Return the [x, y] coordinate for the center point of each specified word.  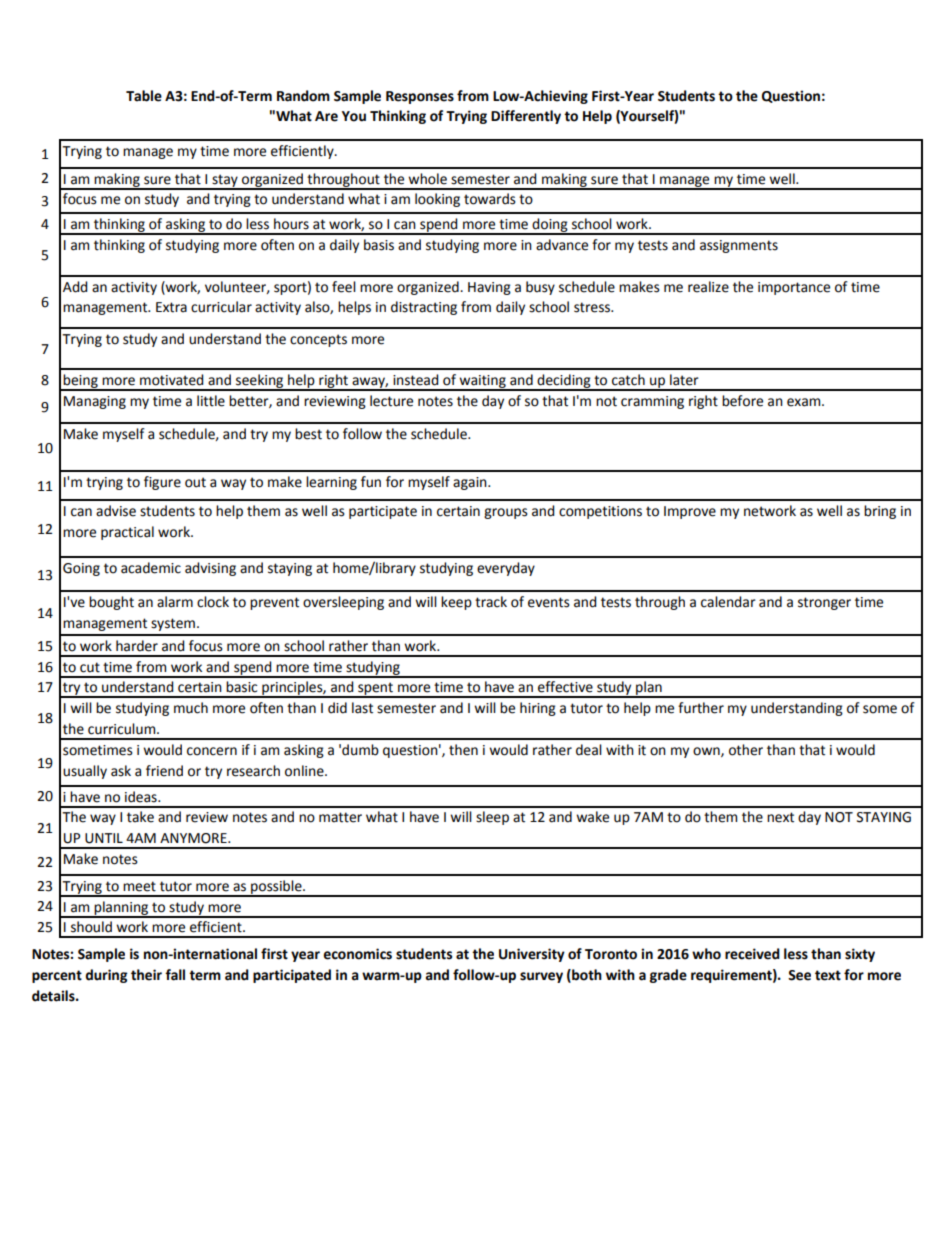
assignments [739, 246]
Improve [690, 512]
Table [144, 96]
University [532, 955]
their [146, 975]
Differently [526, 117]
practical [127, 533]
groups [506, 513]
